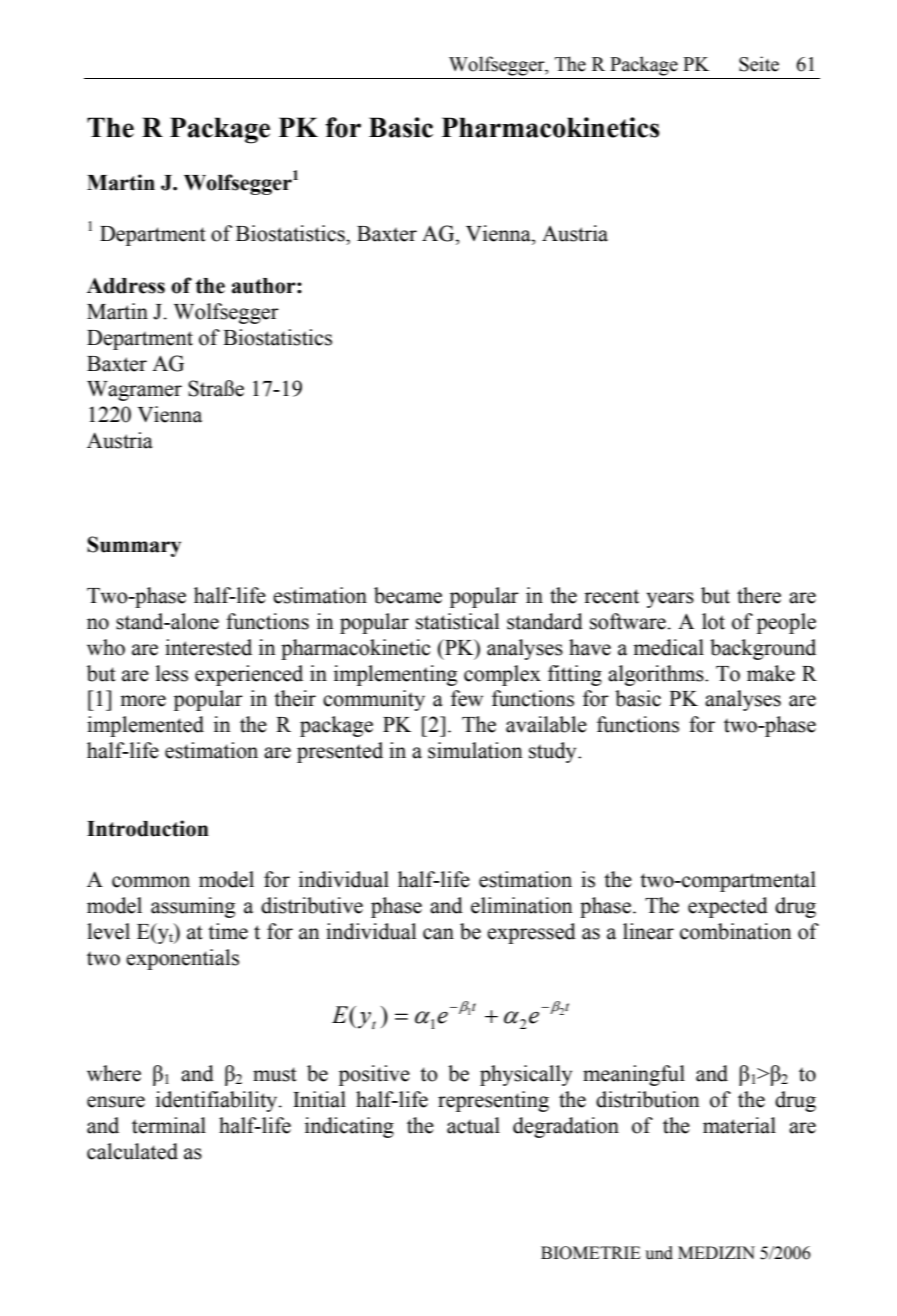  What do you see at coordinates (759, 595) in the screenshot?
I see `there` at bounding box center [759, 595].
